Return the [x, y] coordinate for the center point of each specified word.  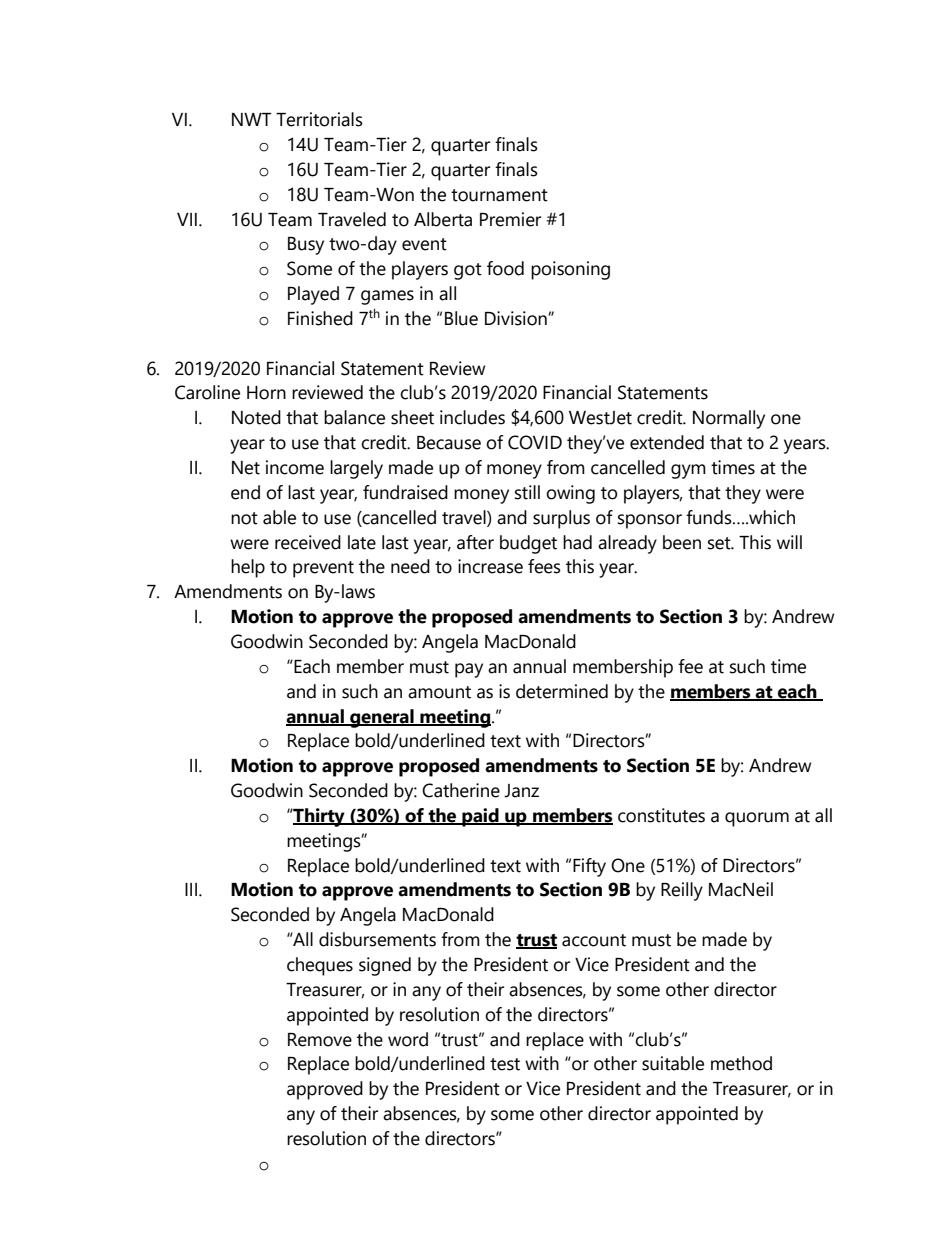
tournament [499, 195]
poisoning [570, 270]
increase [490, 566]
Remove [320, 1040]
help [248, 568]
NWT [252, 119]
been [682, 542]
